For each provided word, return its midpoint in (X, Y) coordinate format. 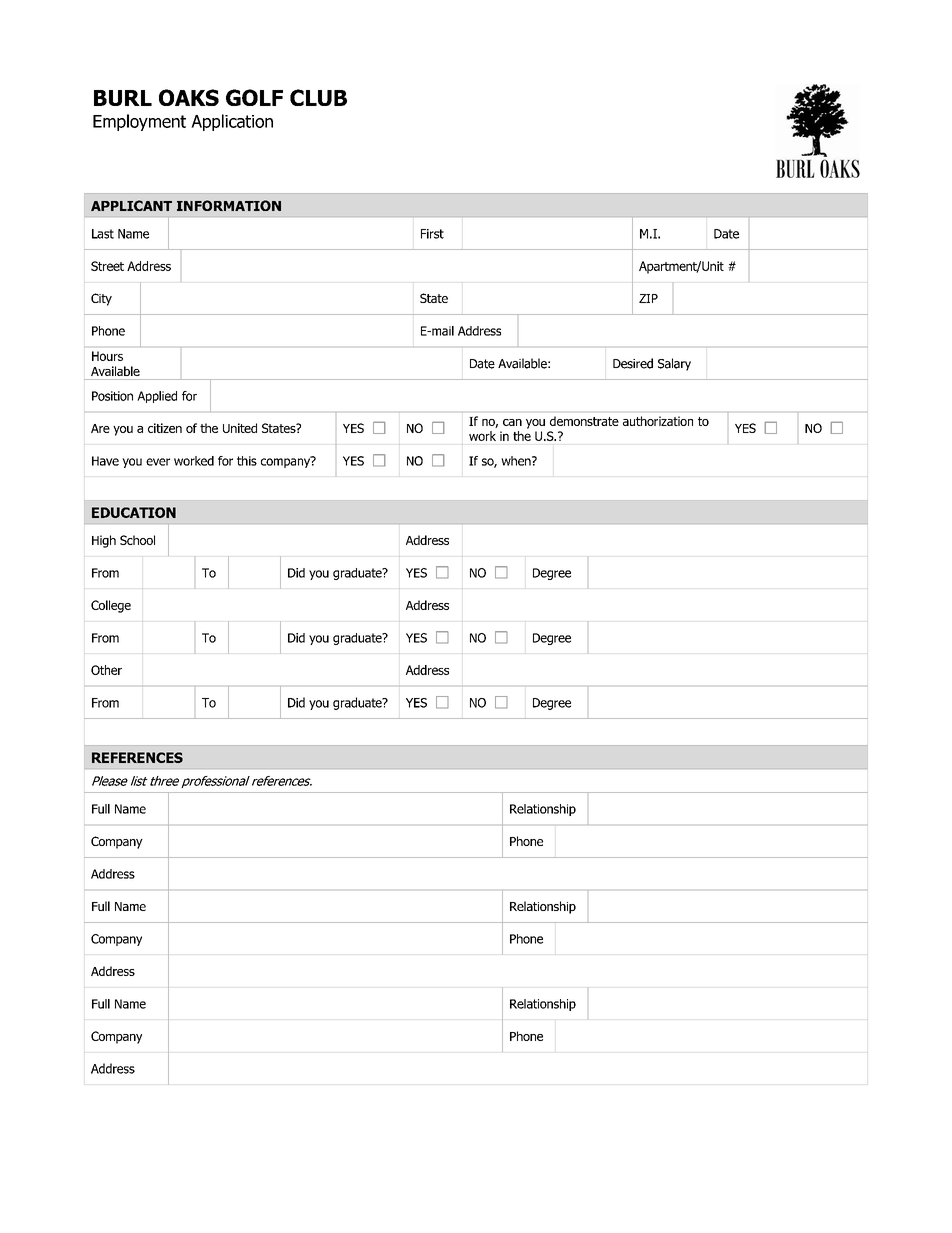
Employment (139, 122)
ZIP (648, 298)
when (517, 461)
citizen (165, 428)
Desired (633, 363)
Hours (107, 356)
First (432, 234)
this (247, 461)
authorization (658, 421)
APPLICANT (131, 205)
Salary (674, 364)
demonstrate (584, 421)
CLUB (318, 97)
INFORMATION (229, 205)
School (137, 540)
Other (106, 670)
